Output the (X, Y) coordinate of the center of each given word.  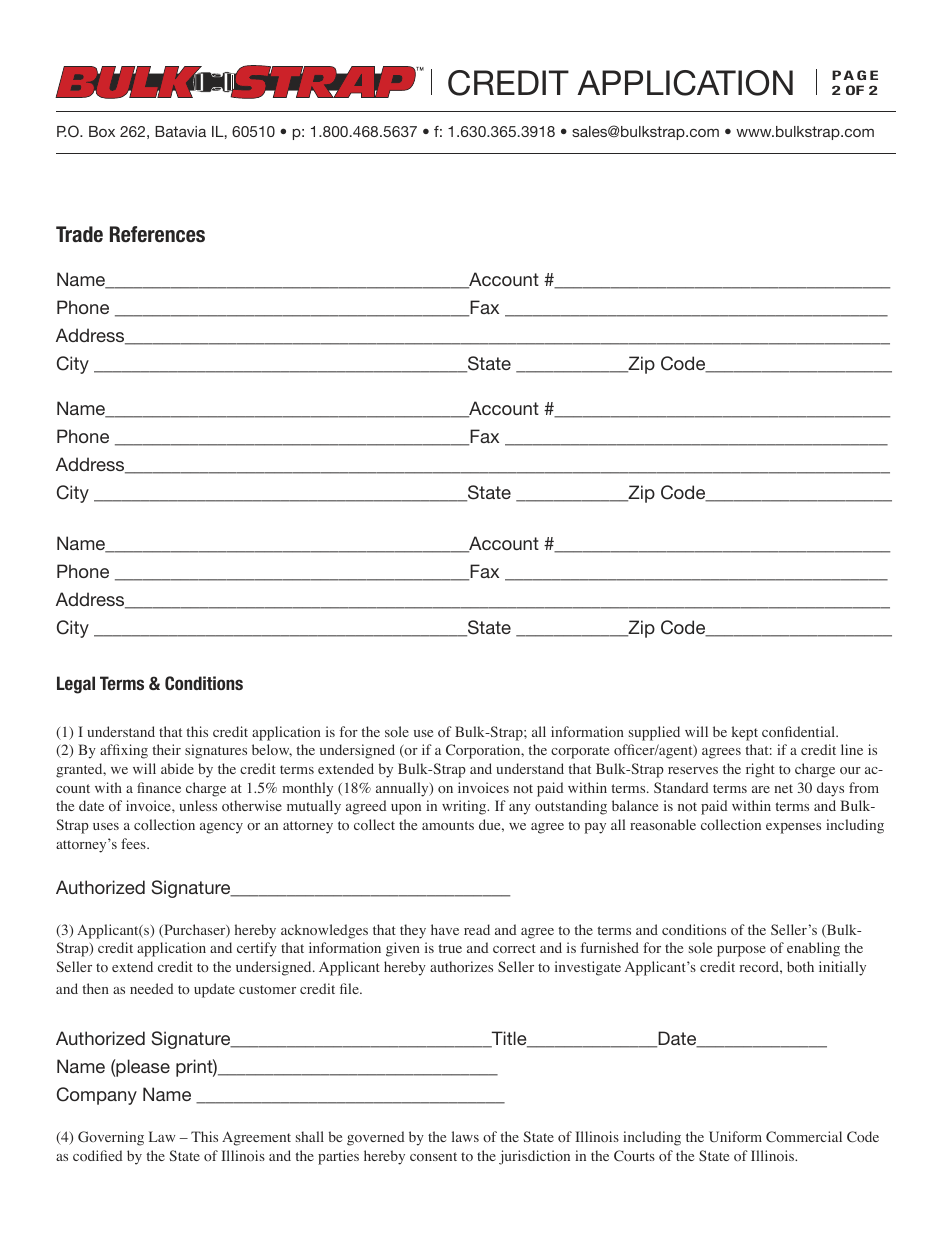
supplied (654, 733)
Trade (79, 234)
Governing (111, 1138)
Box (102, 131)
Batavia (180, 131)
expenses (793, 828)
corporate (580, 752)
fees (134, 843)
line (852, 749)
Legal (76, 685)
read (477, 929)
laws (465, 1136)
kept (745, 733)
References (157, 234)
